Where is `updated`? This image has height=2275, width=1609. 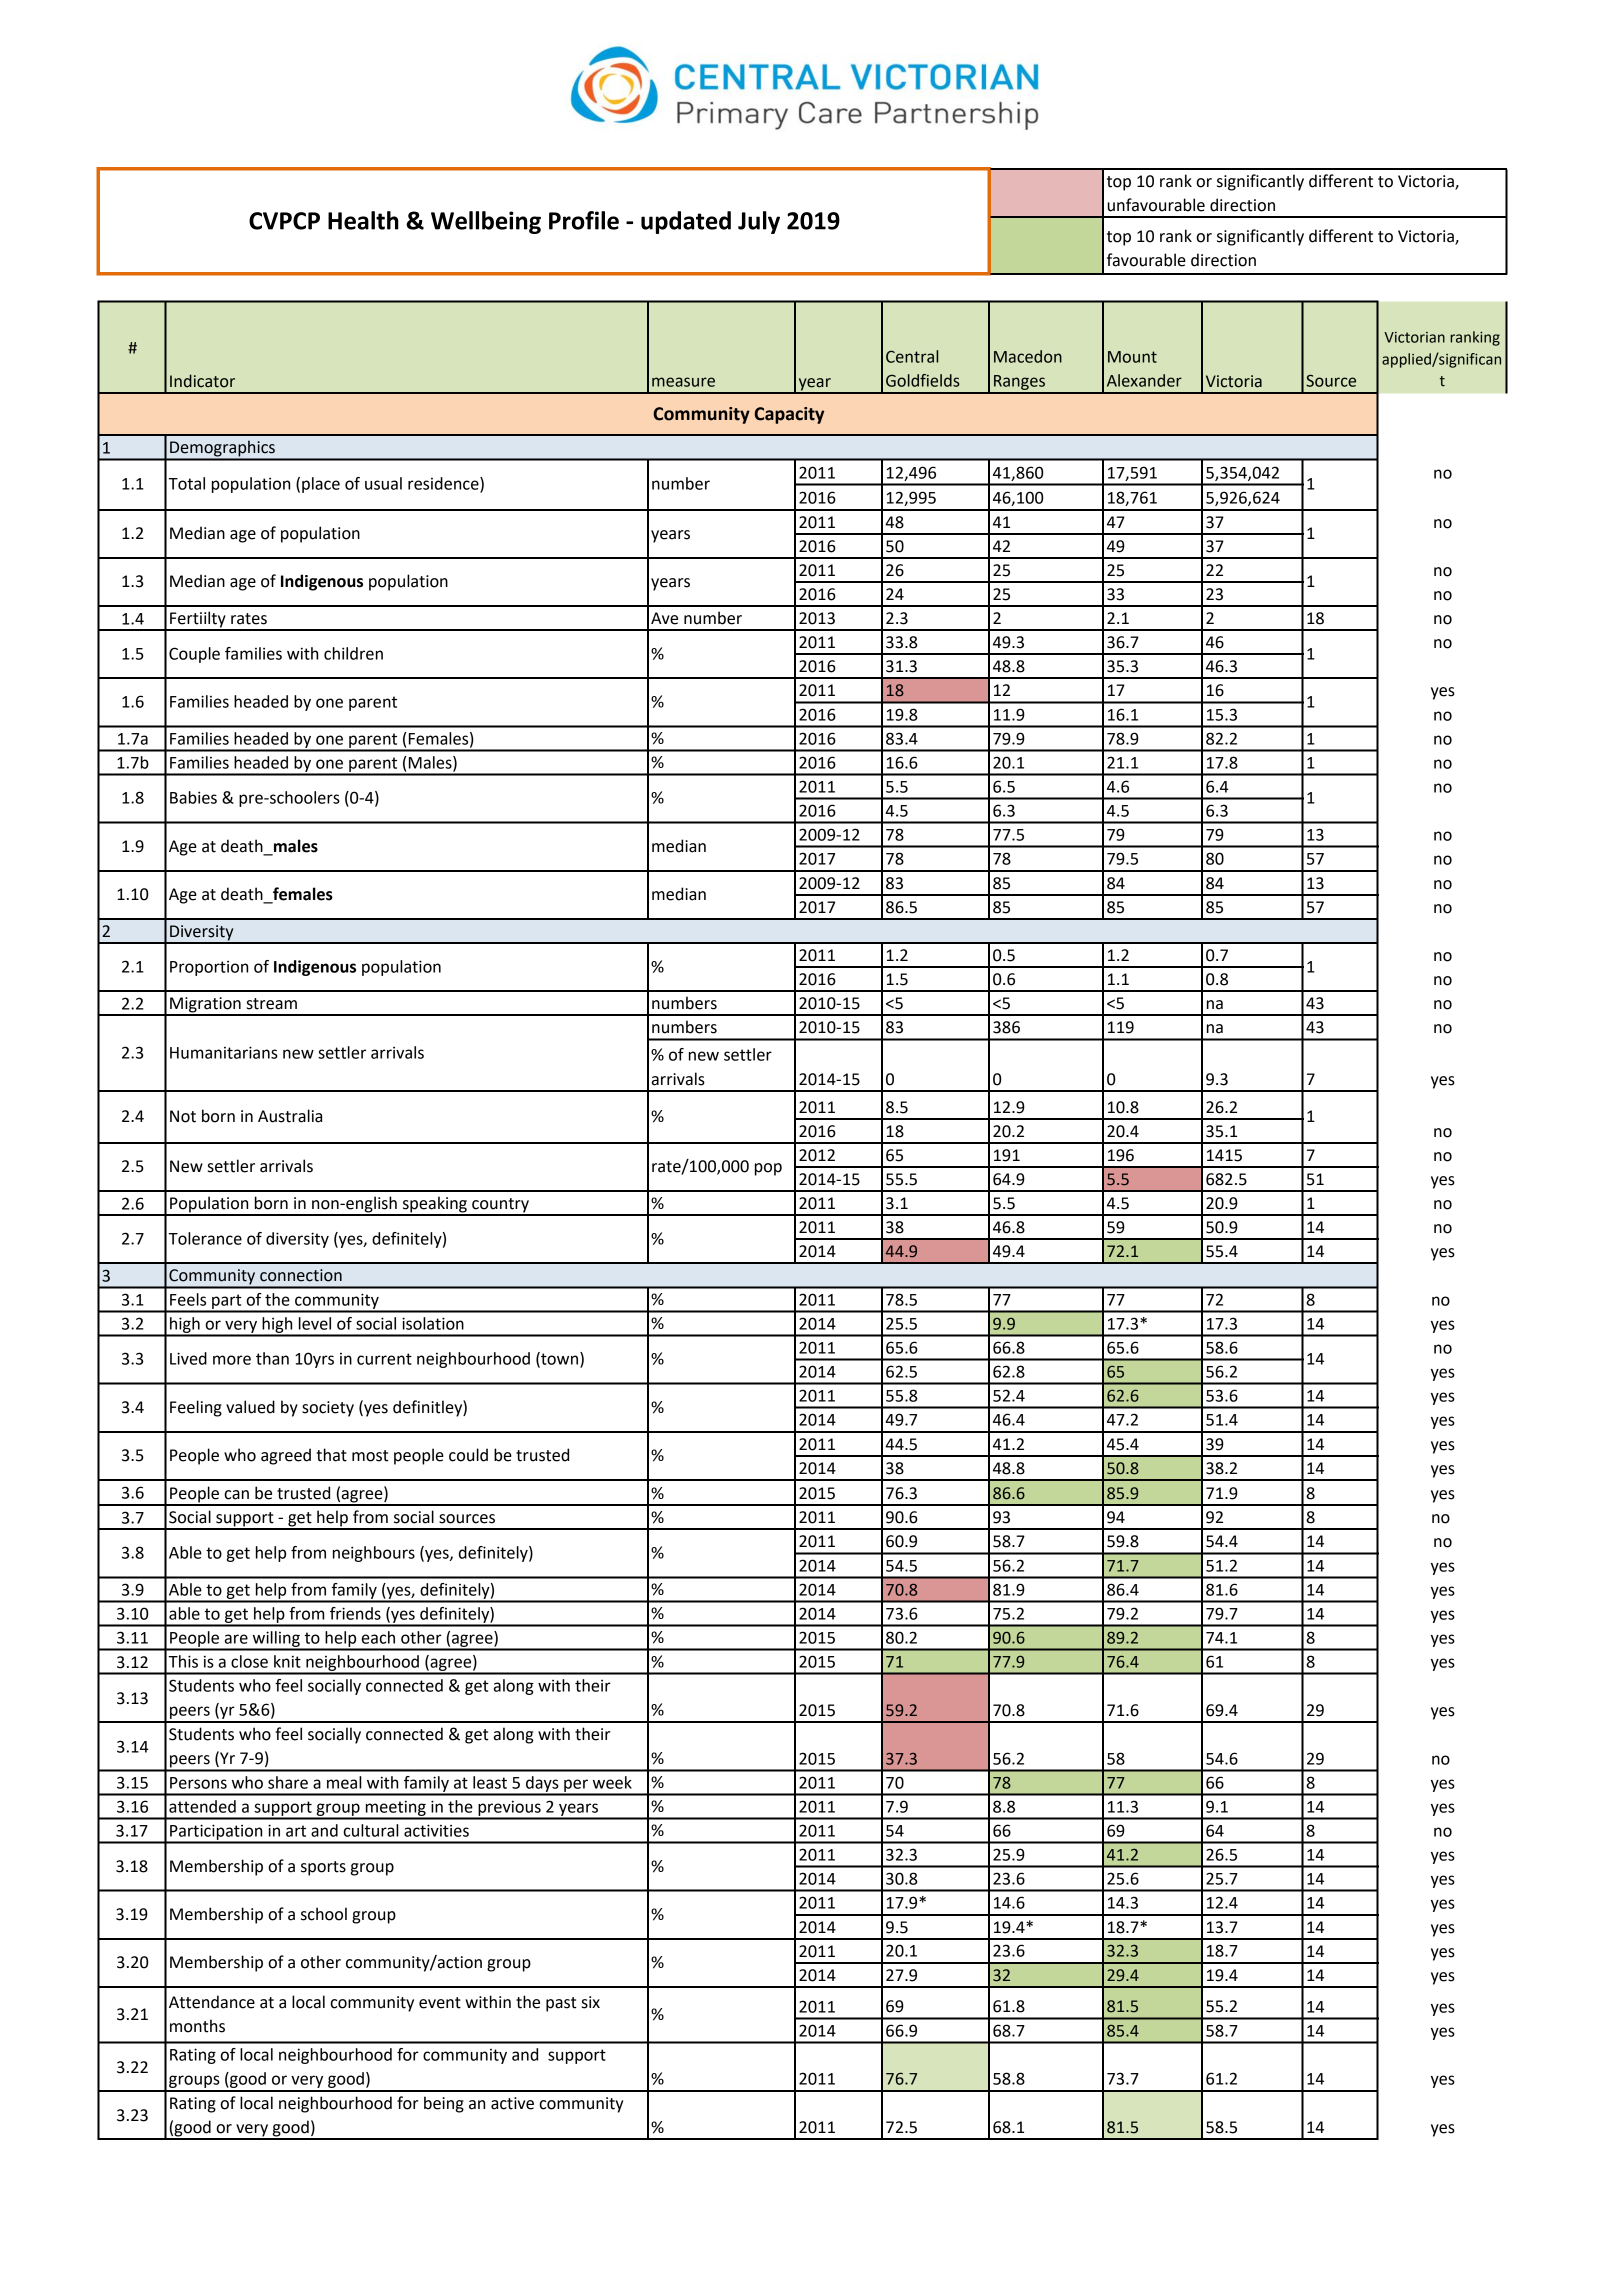 updated is located at coordinates (686, 222).
